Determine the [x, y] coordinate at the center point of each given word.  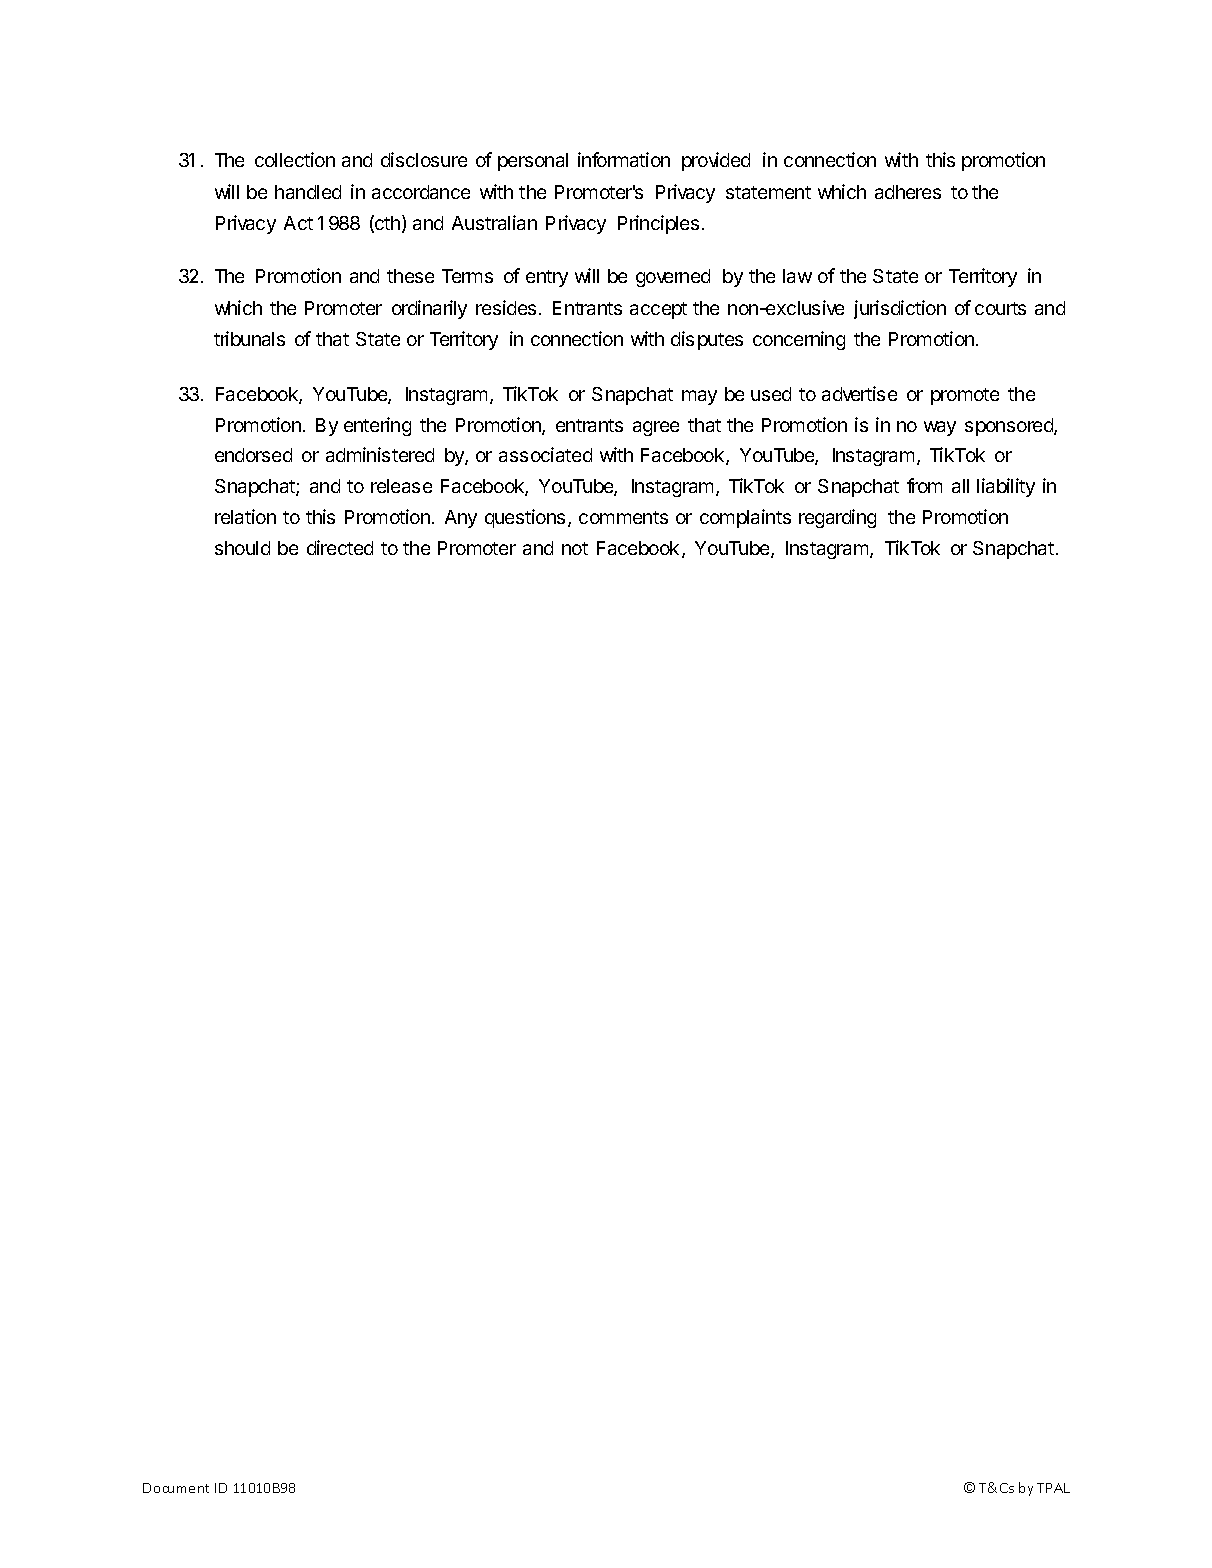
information [624, 159]
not [575, 548]
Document [176, 1488]
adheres [908, 192]
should [242, 548]
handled [308, 192]
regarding [837, 518]
